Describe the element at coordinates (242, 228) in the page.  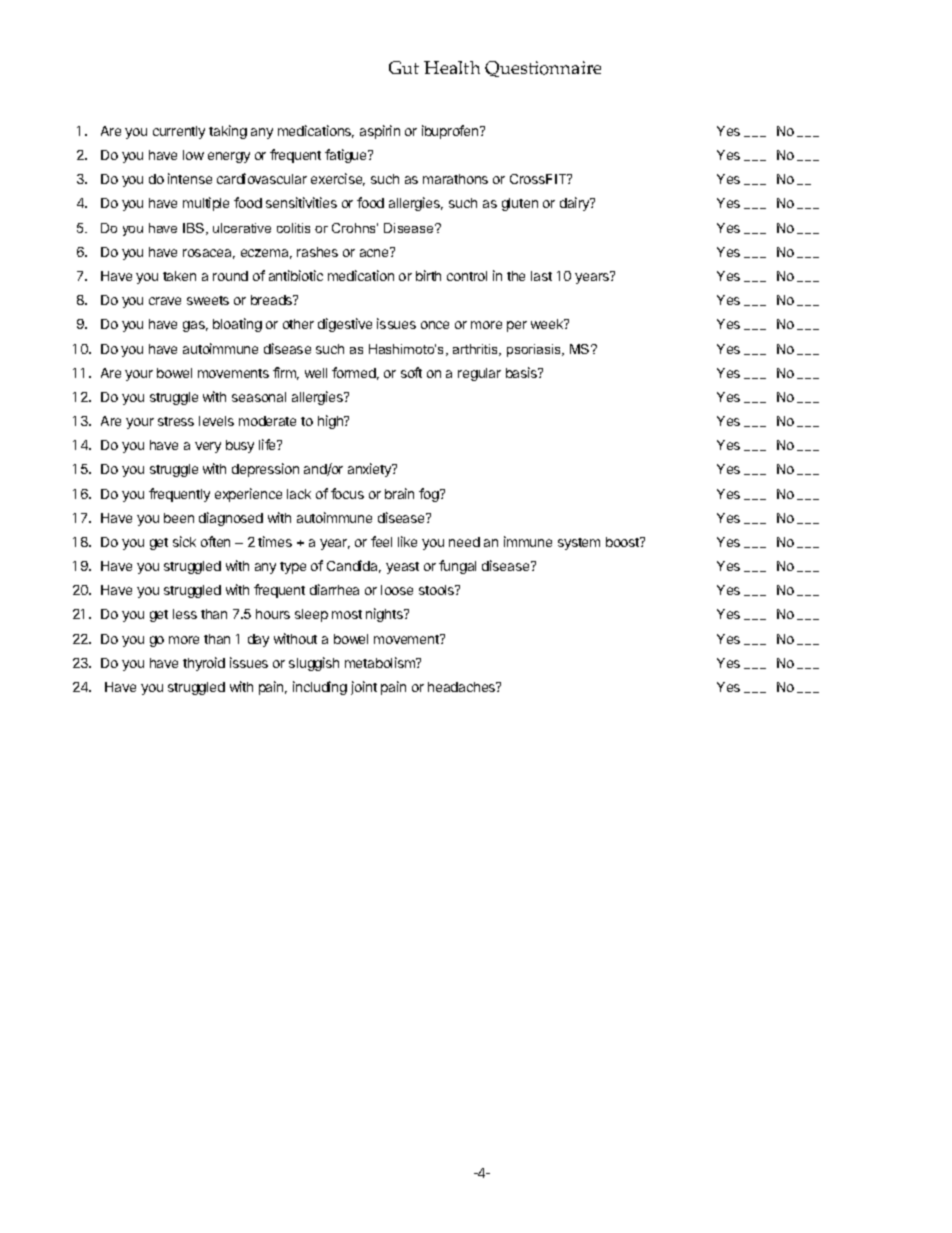
I see `ulcerative` at that location.
